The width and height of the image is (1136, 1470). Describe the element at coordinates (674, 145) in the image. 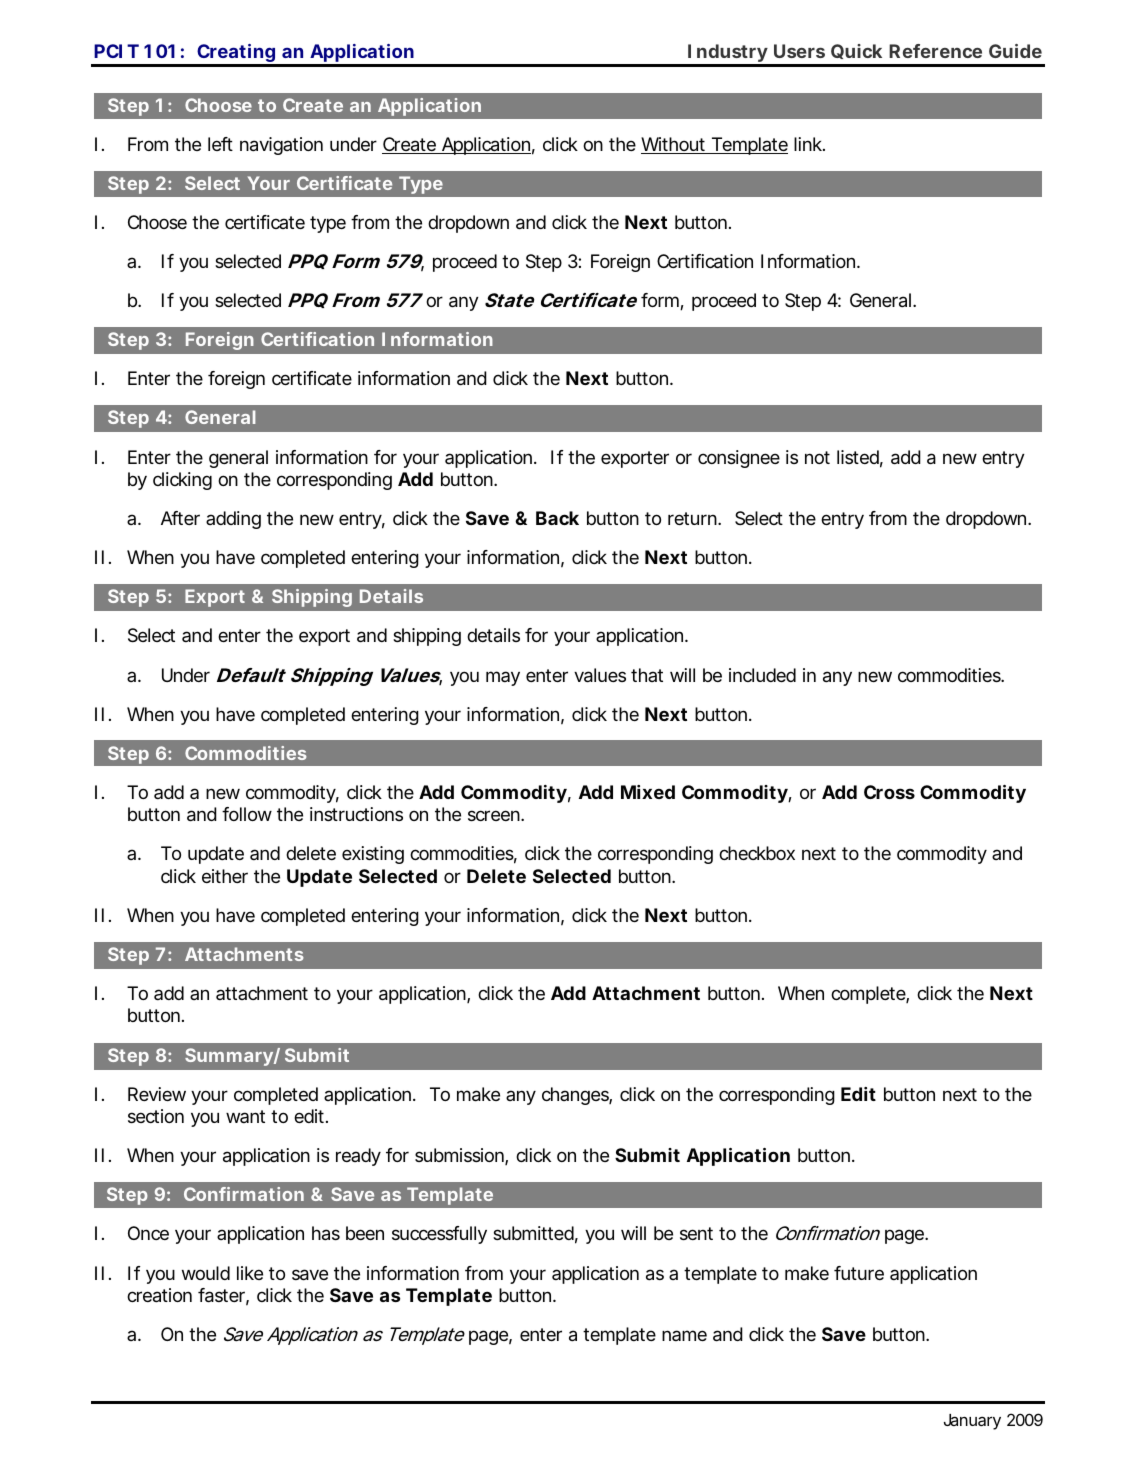

I see `Without` at that location.
